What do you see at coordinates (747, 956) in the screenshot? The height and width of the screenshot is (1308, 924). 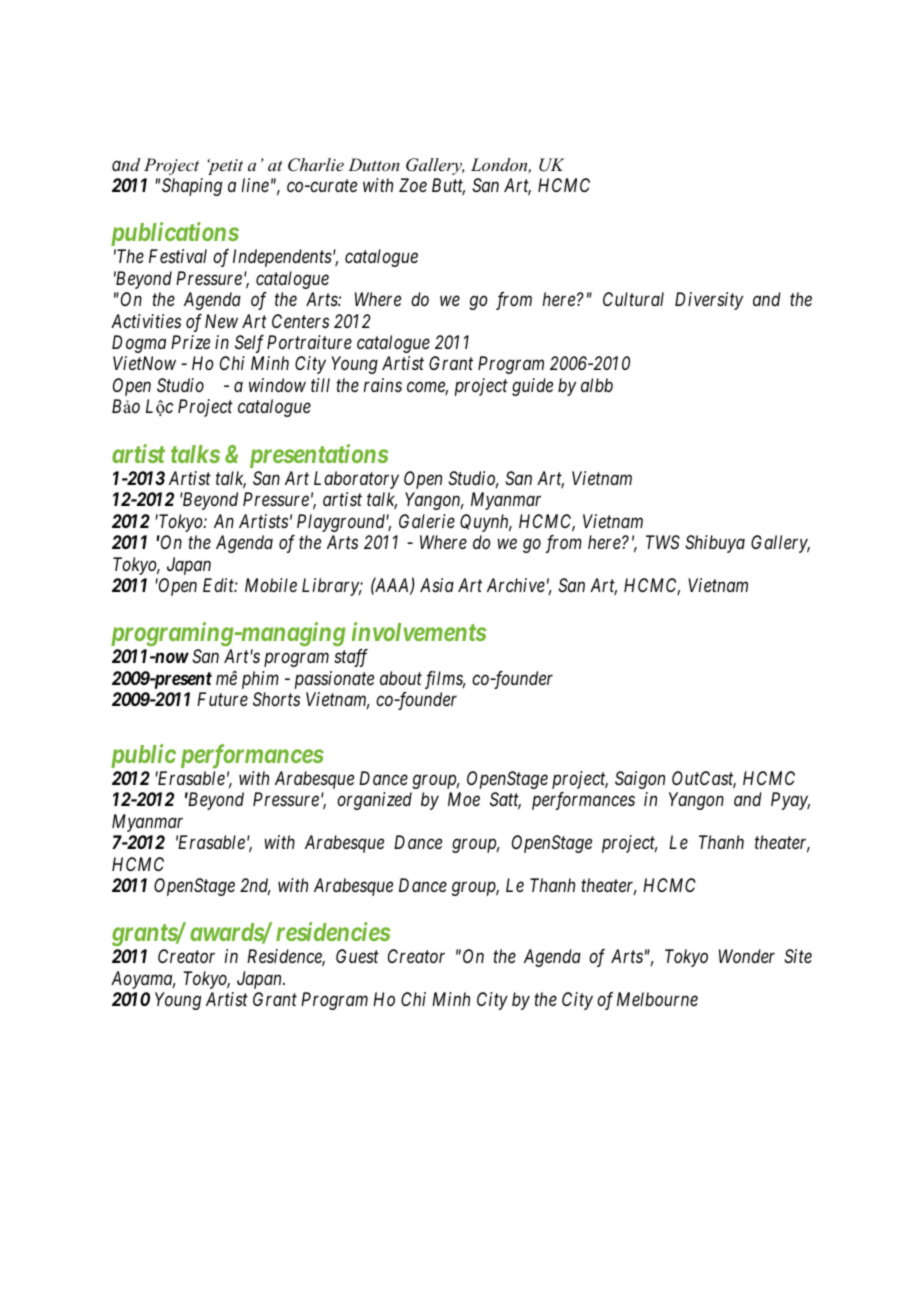 I see `Wonder` at bounding box center [747, 956].
